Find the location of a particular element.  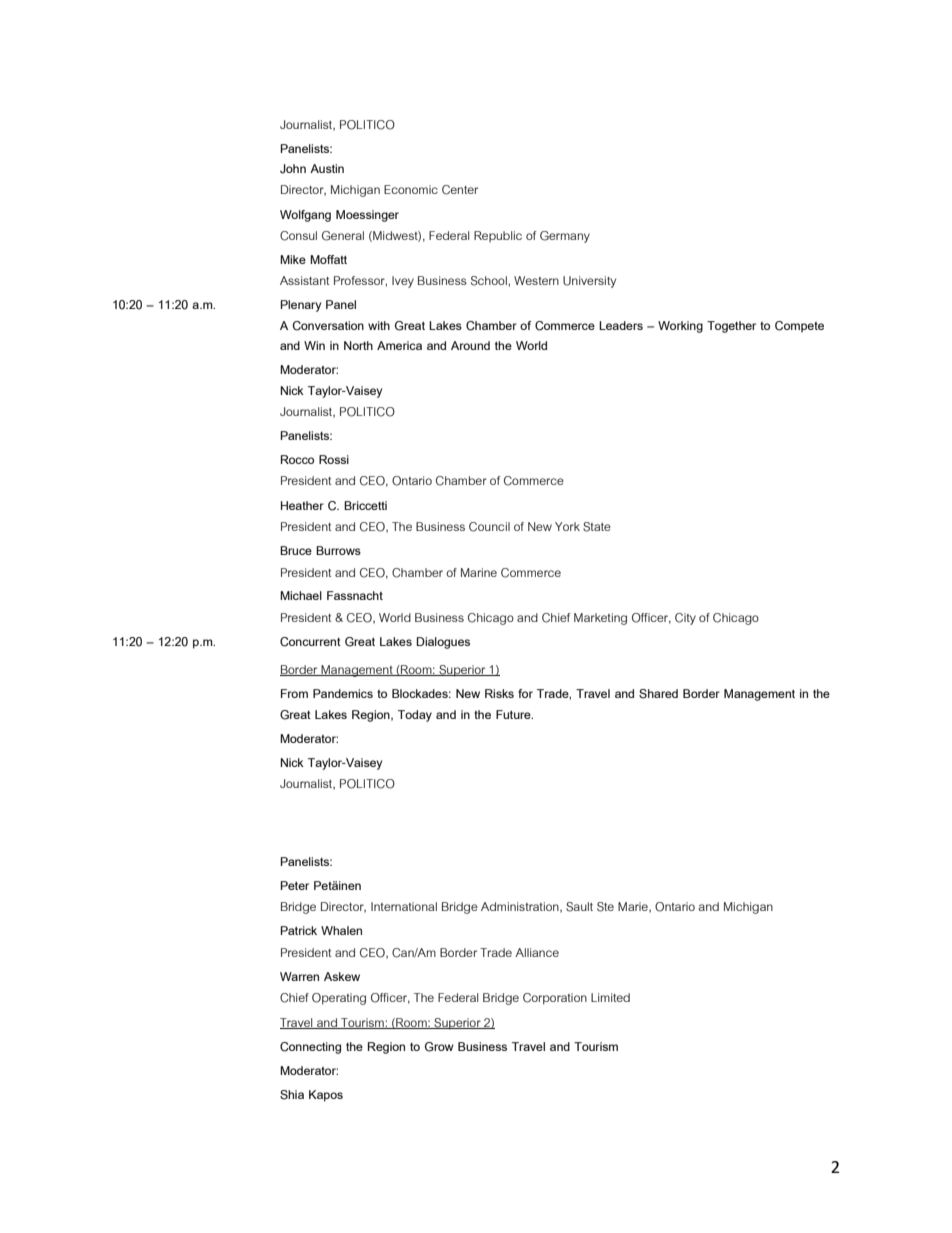

Marketing is located at coordinates (600, 619).
